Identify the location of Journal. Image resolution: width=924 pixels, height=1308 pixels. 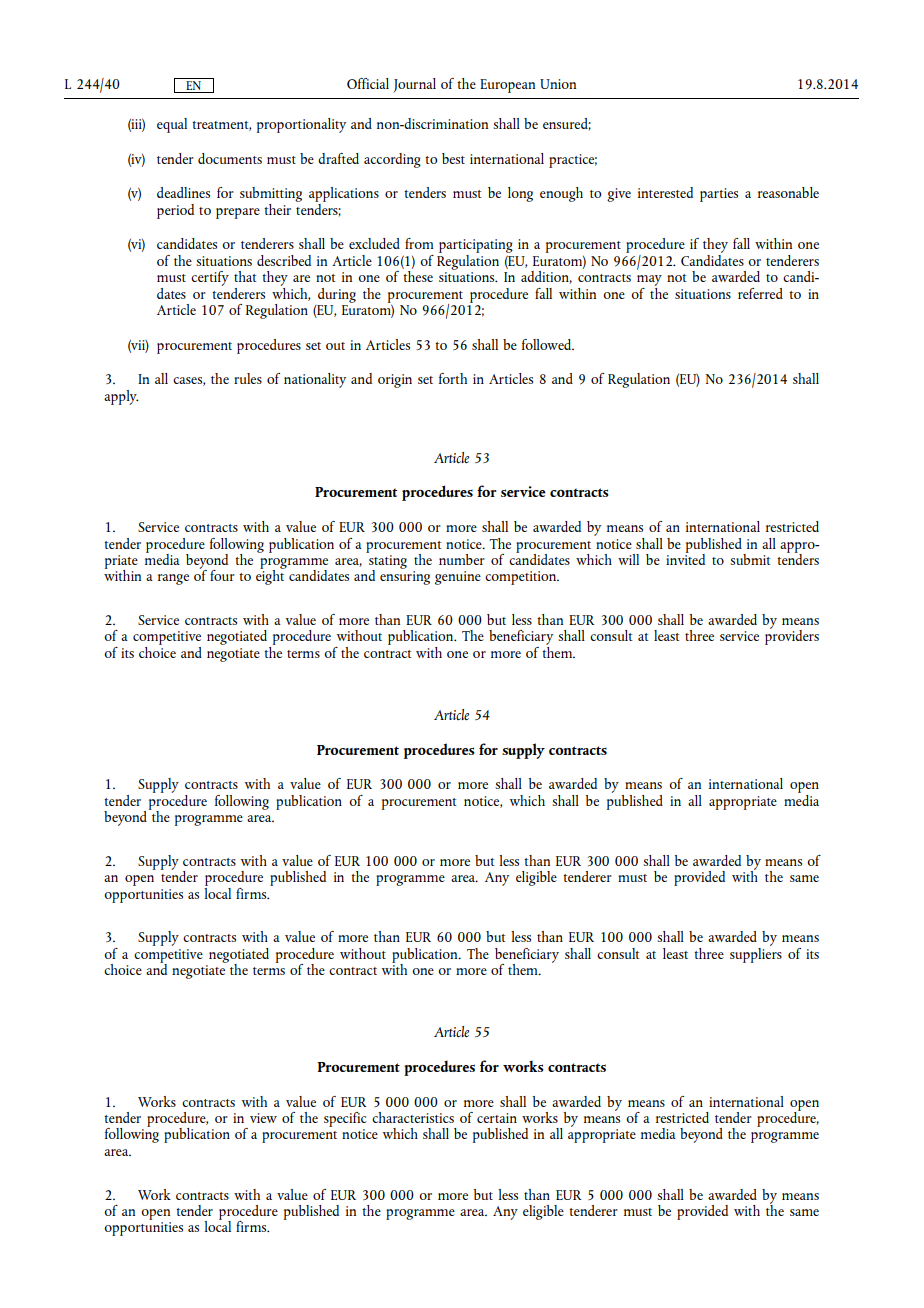
(414, 85).
